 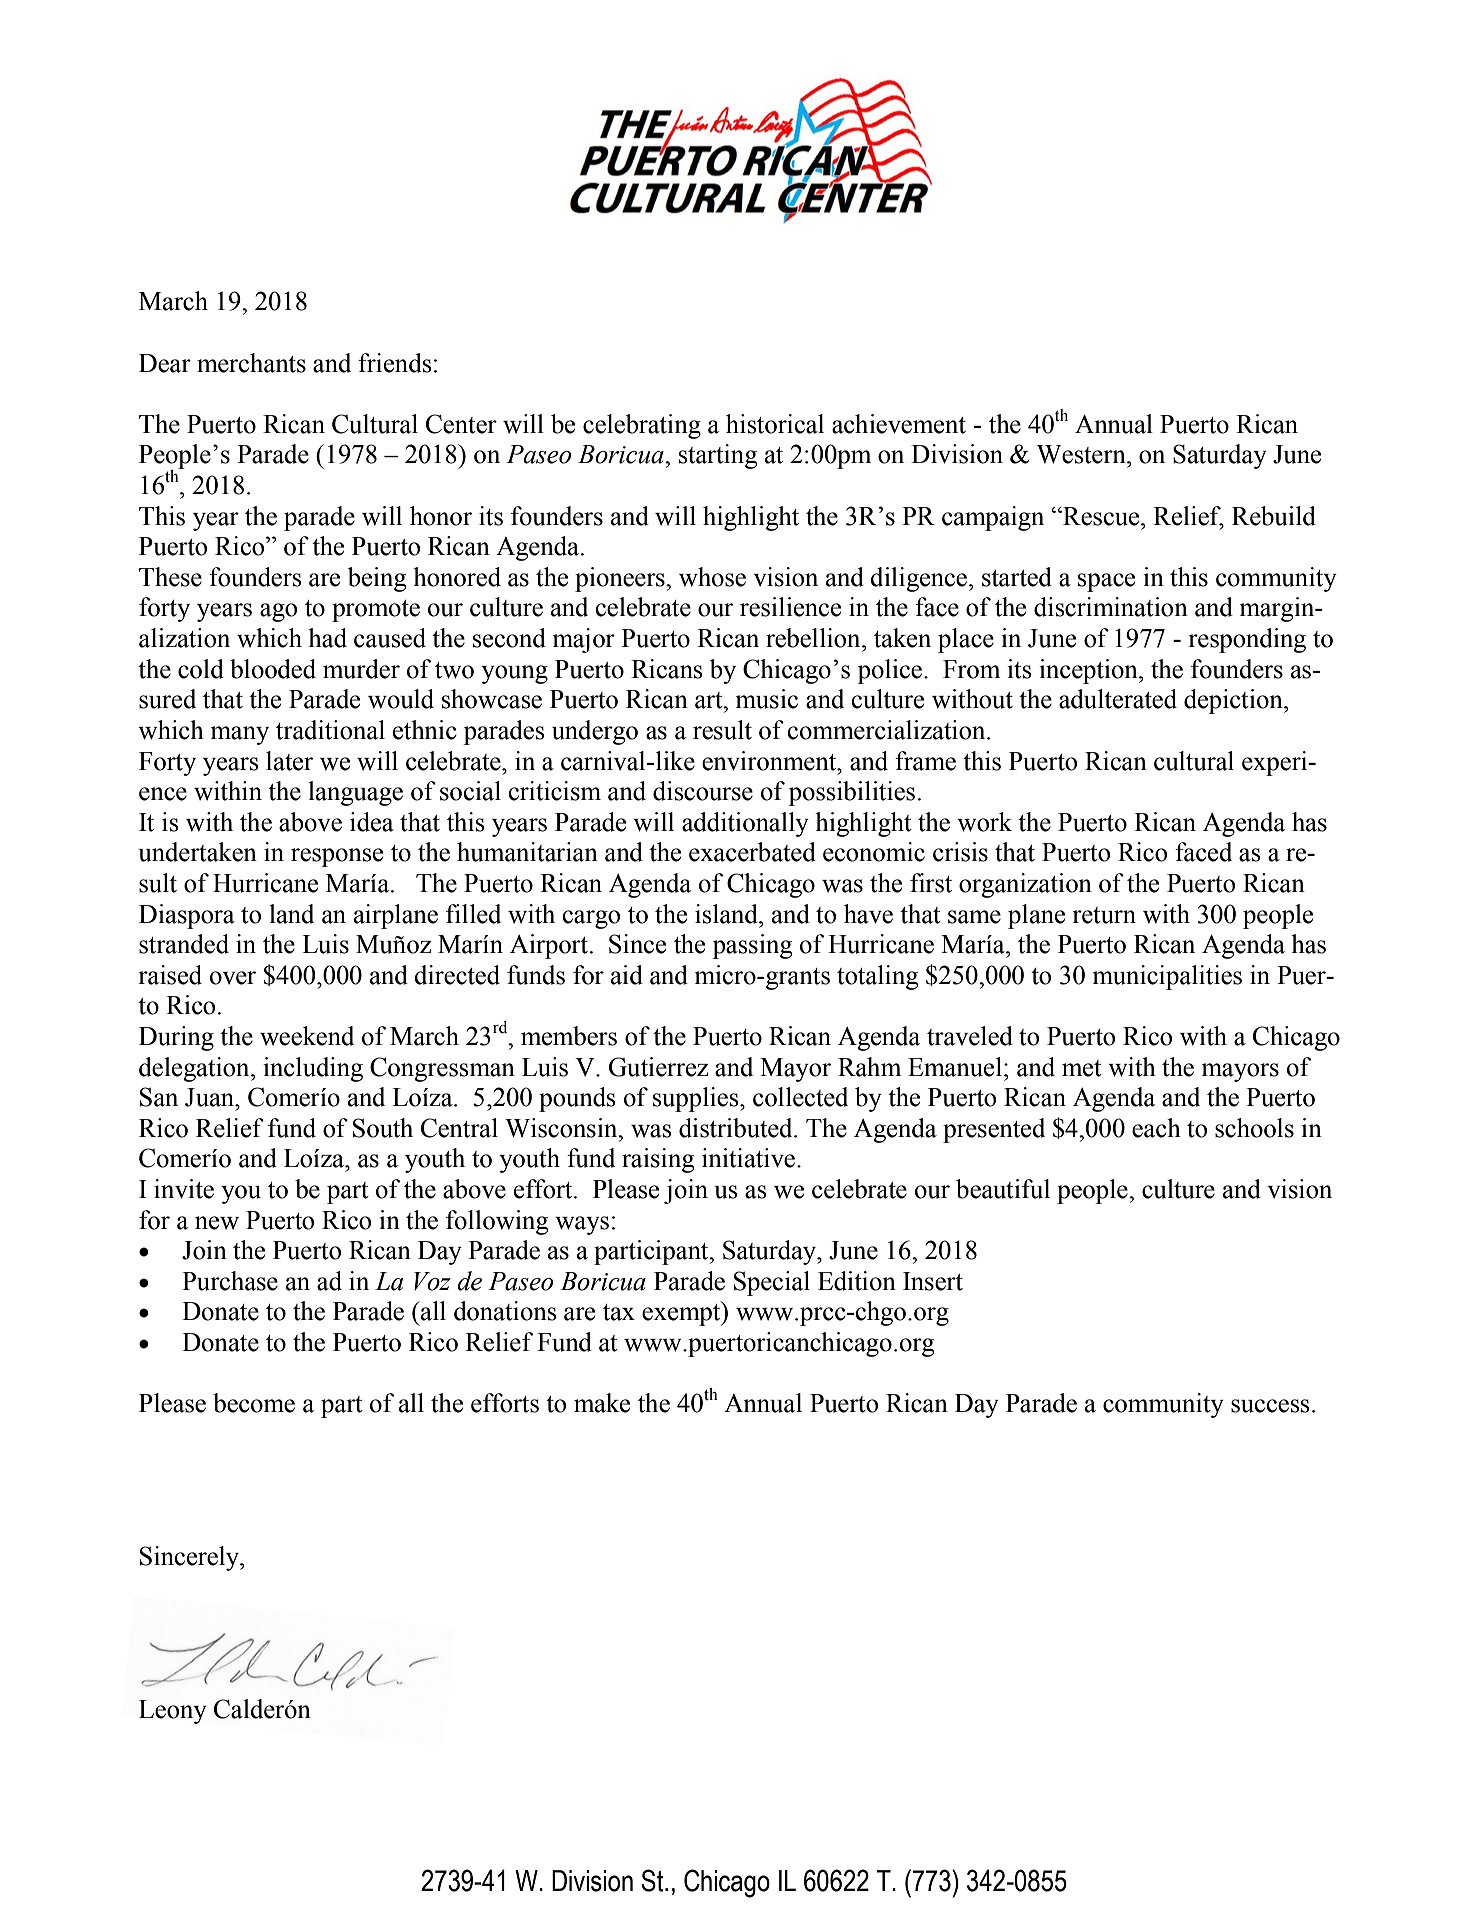 I want to click on response, so click(x=337, y=857).
